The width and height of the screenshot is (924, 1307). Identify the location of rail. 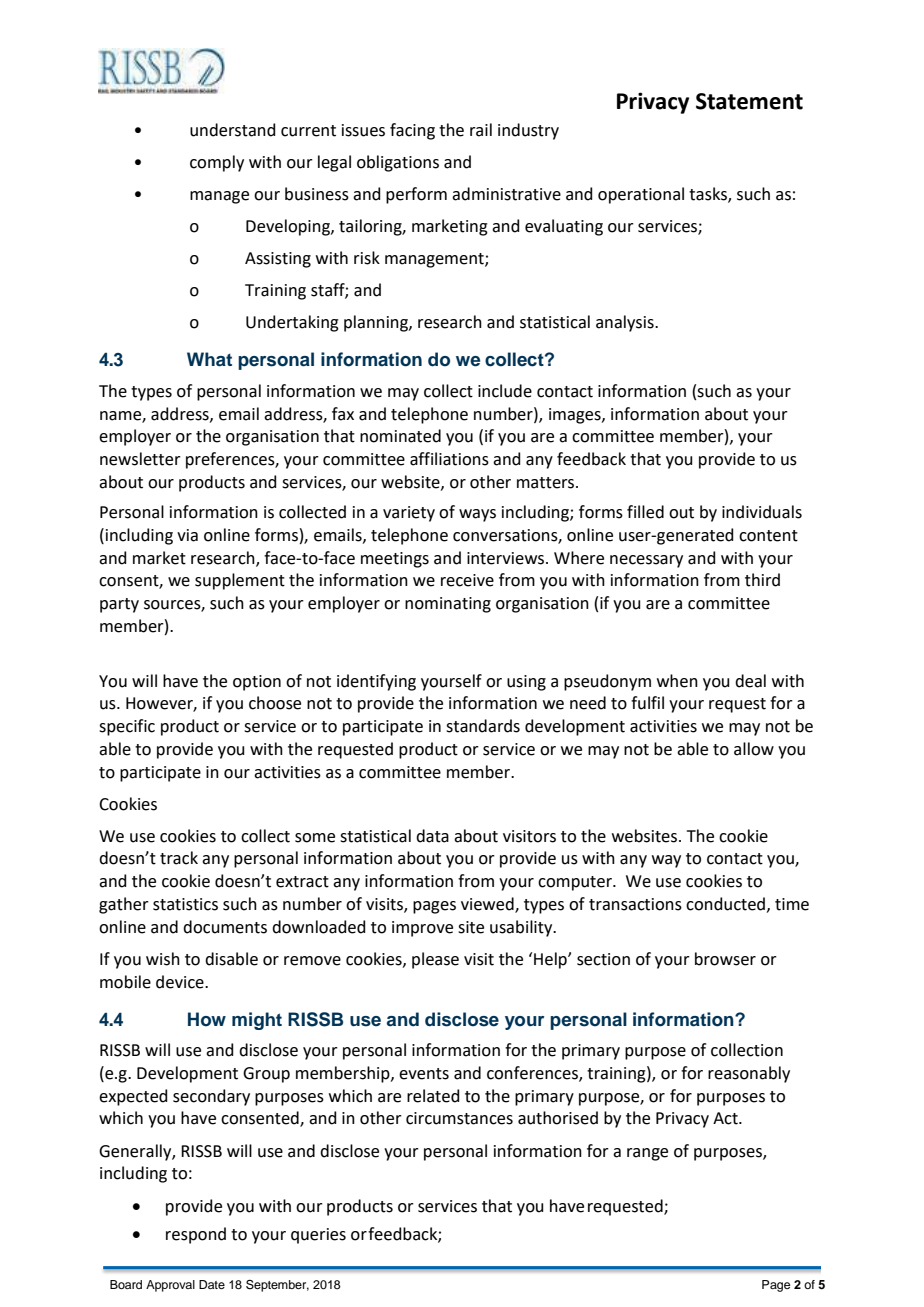
(481, 130).
